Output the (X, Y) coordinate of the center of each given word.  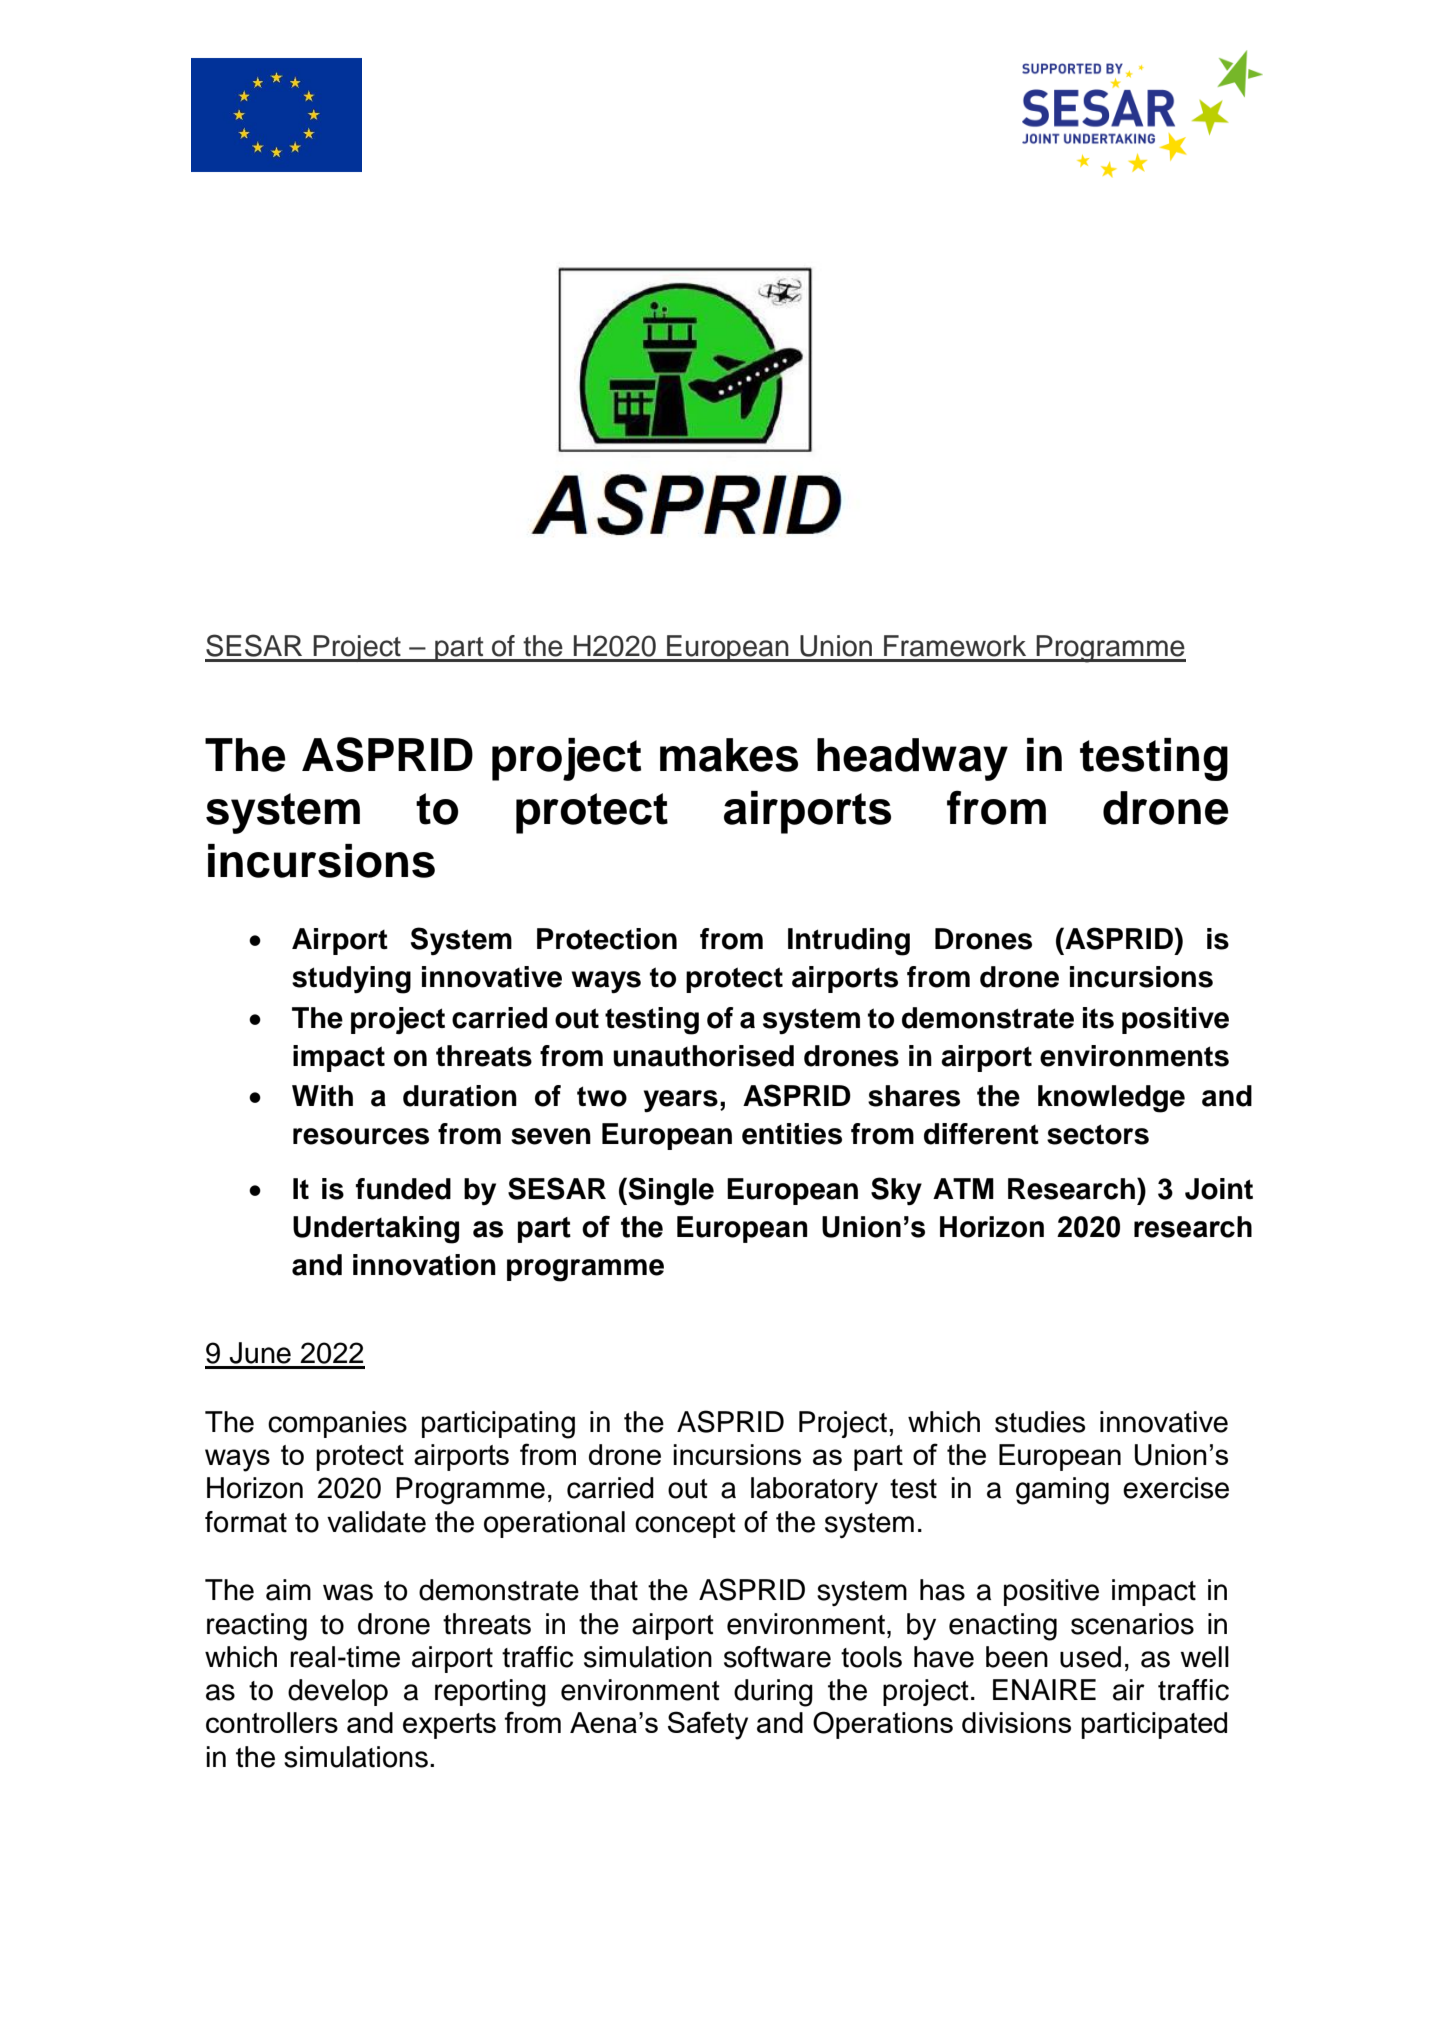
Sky (896, 1191)
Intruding (849, 942)
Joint (1219, 1189)
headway (912, 759)
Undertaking (376, 1230)
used (1090, 1657)
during (773, 1693)
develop (338, 1692)
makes (729, 755)
